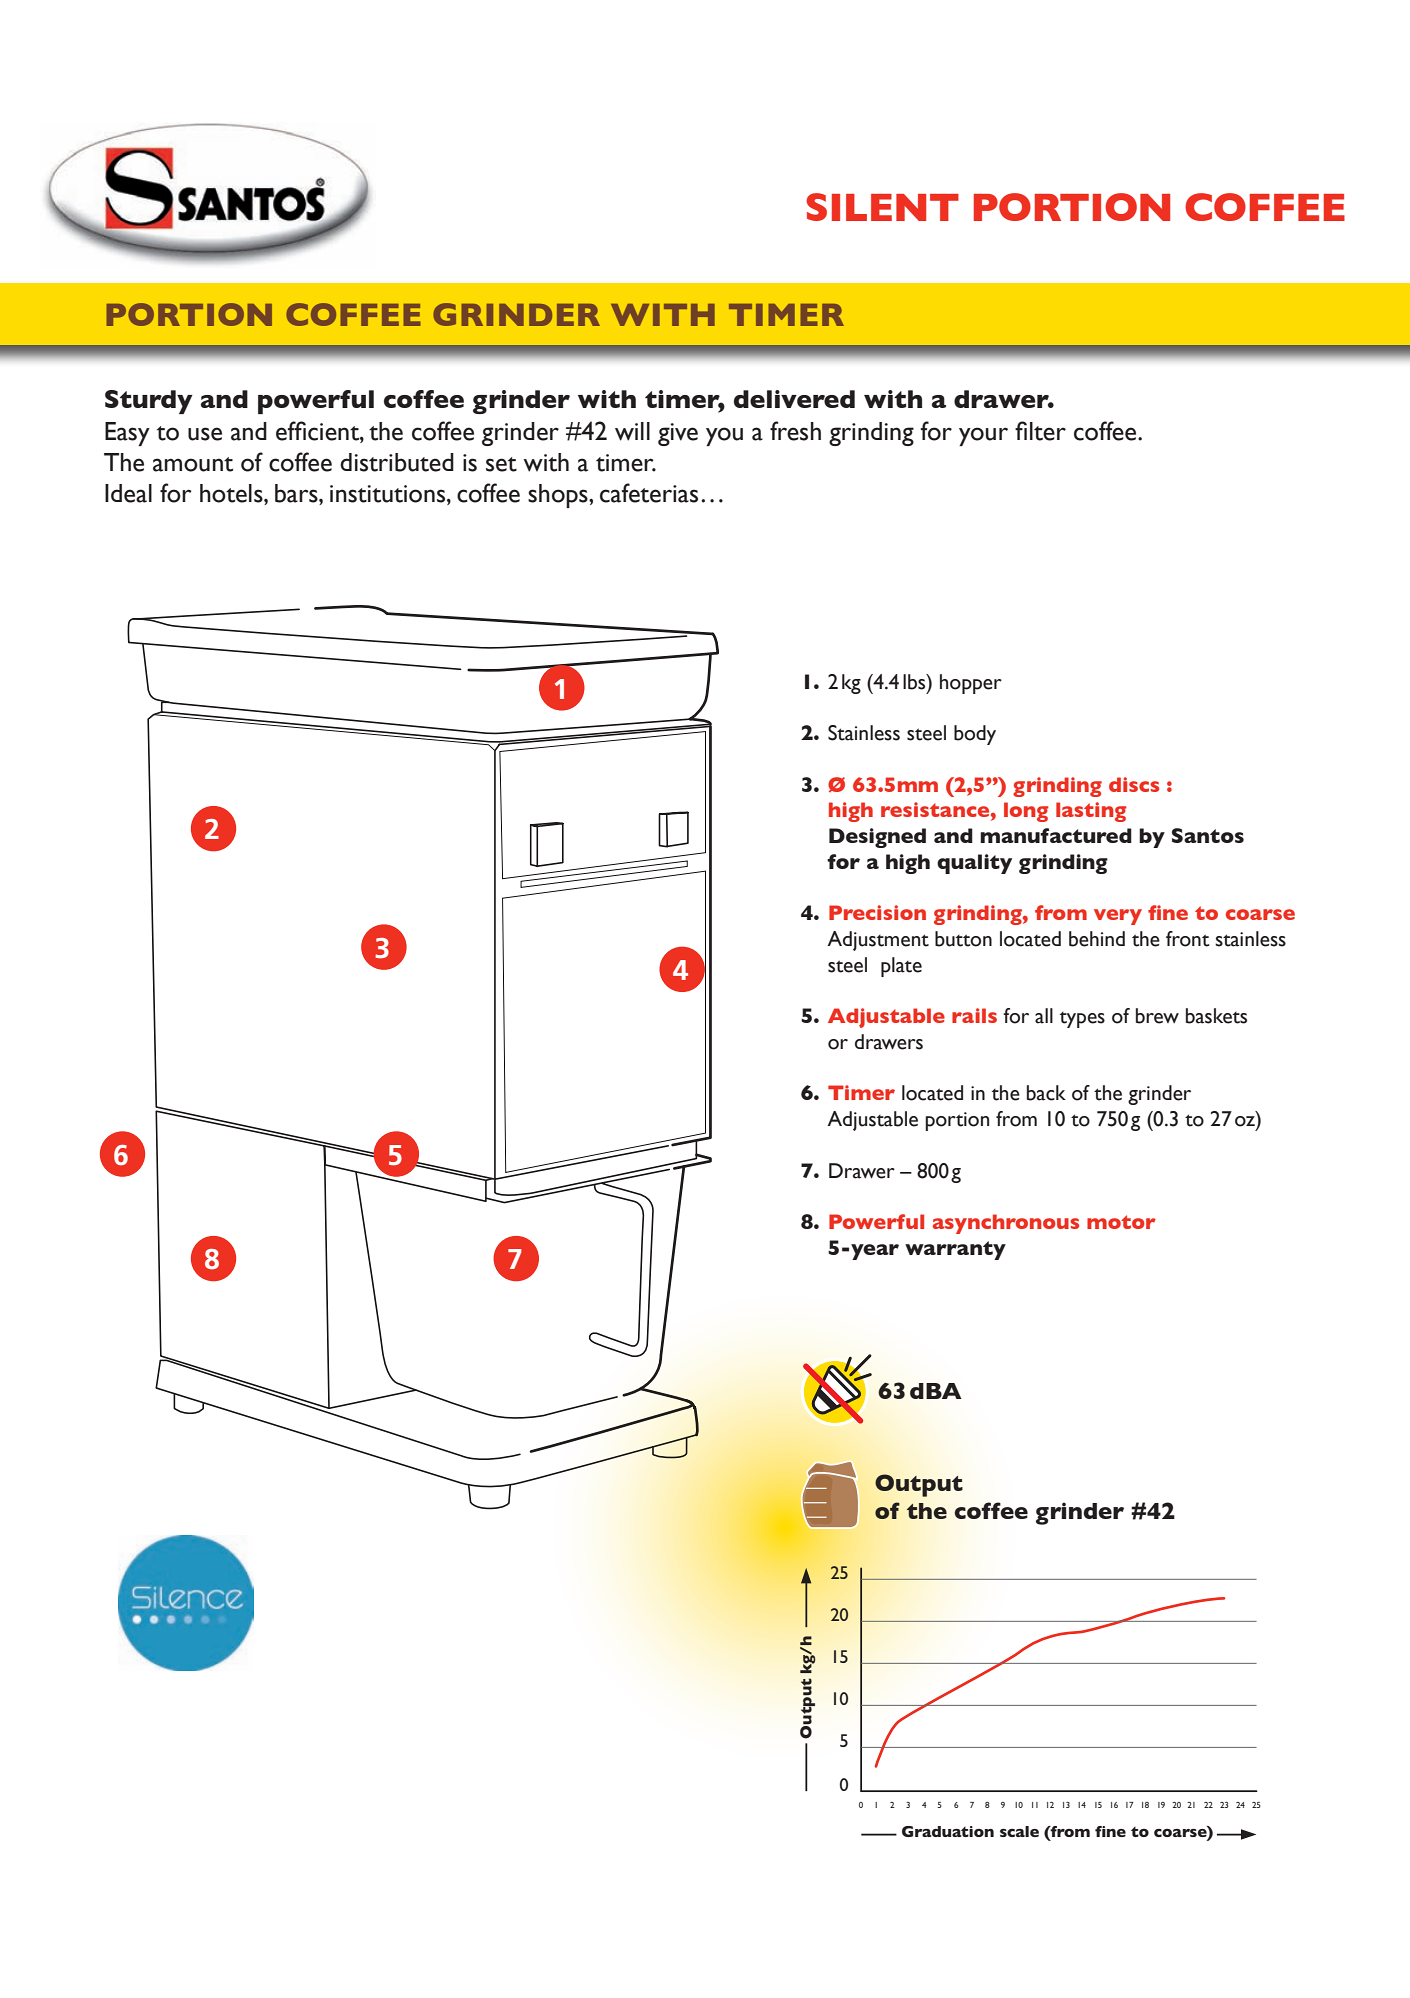  I want to click on scale, so click(1019, 1831).
